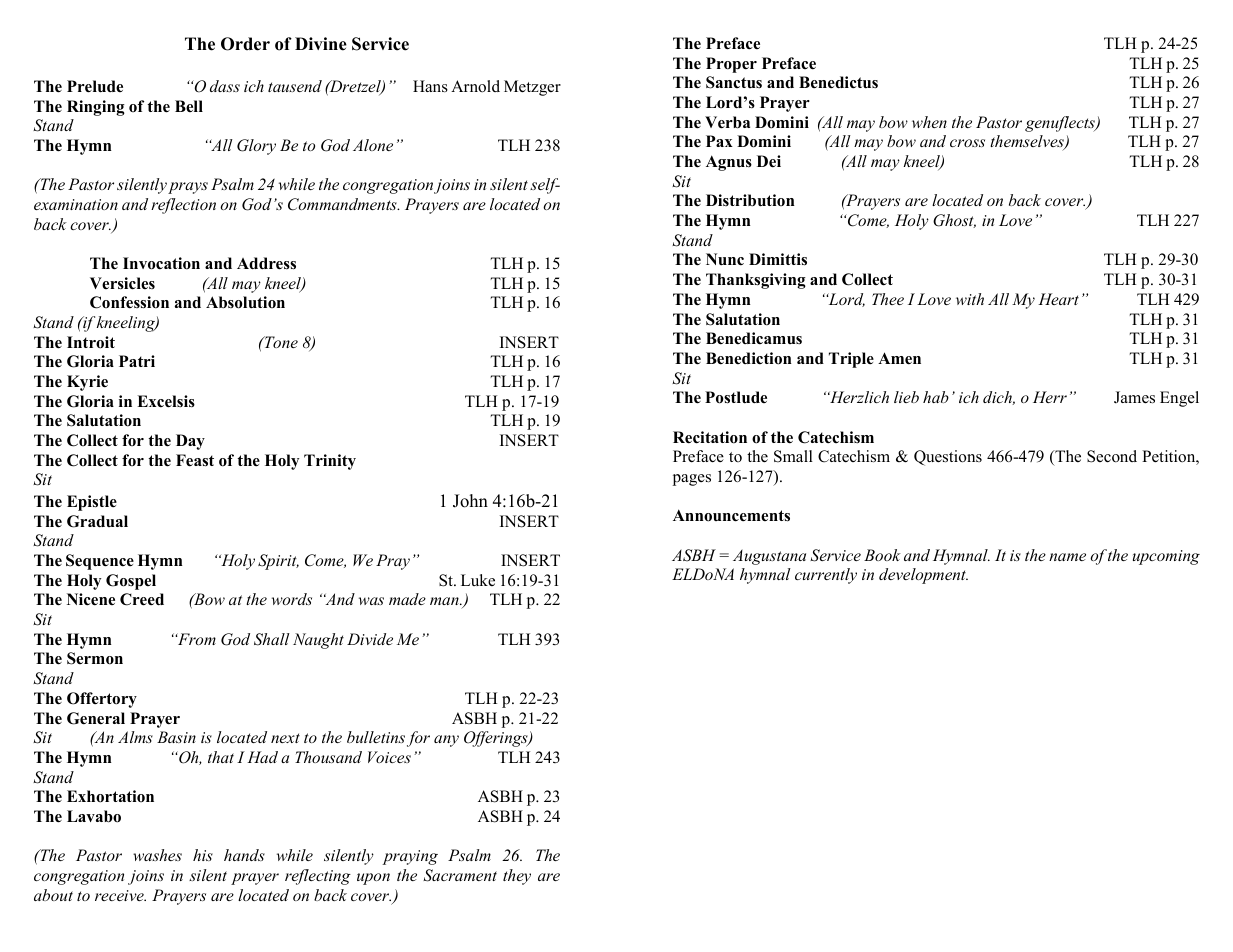 Image resolution: width=1233 pixels, height=952 pixels. Describe the element at coordinates (532, 88) in the image. I see `Metzger` at that location.
